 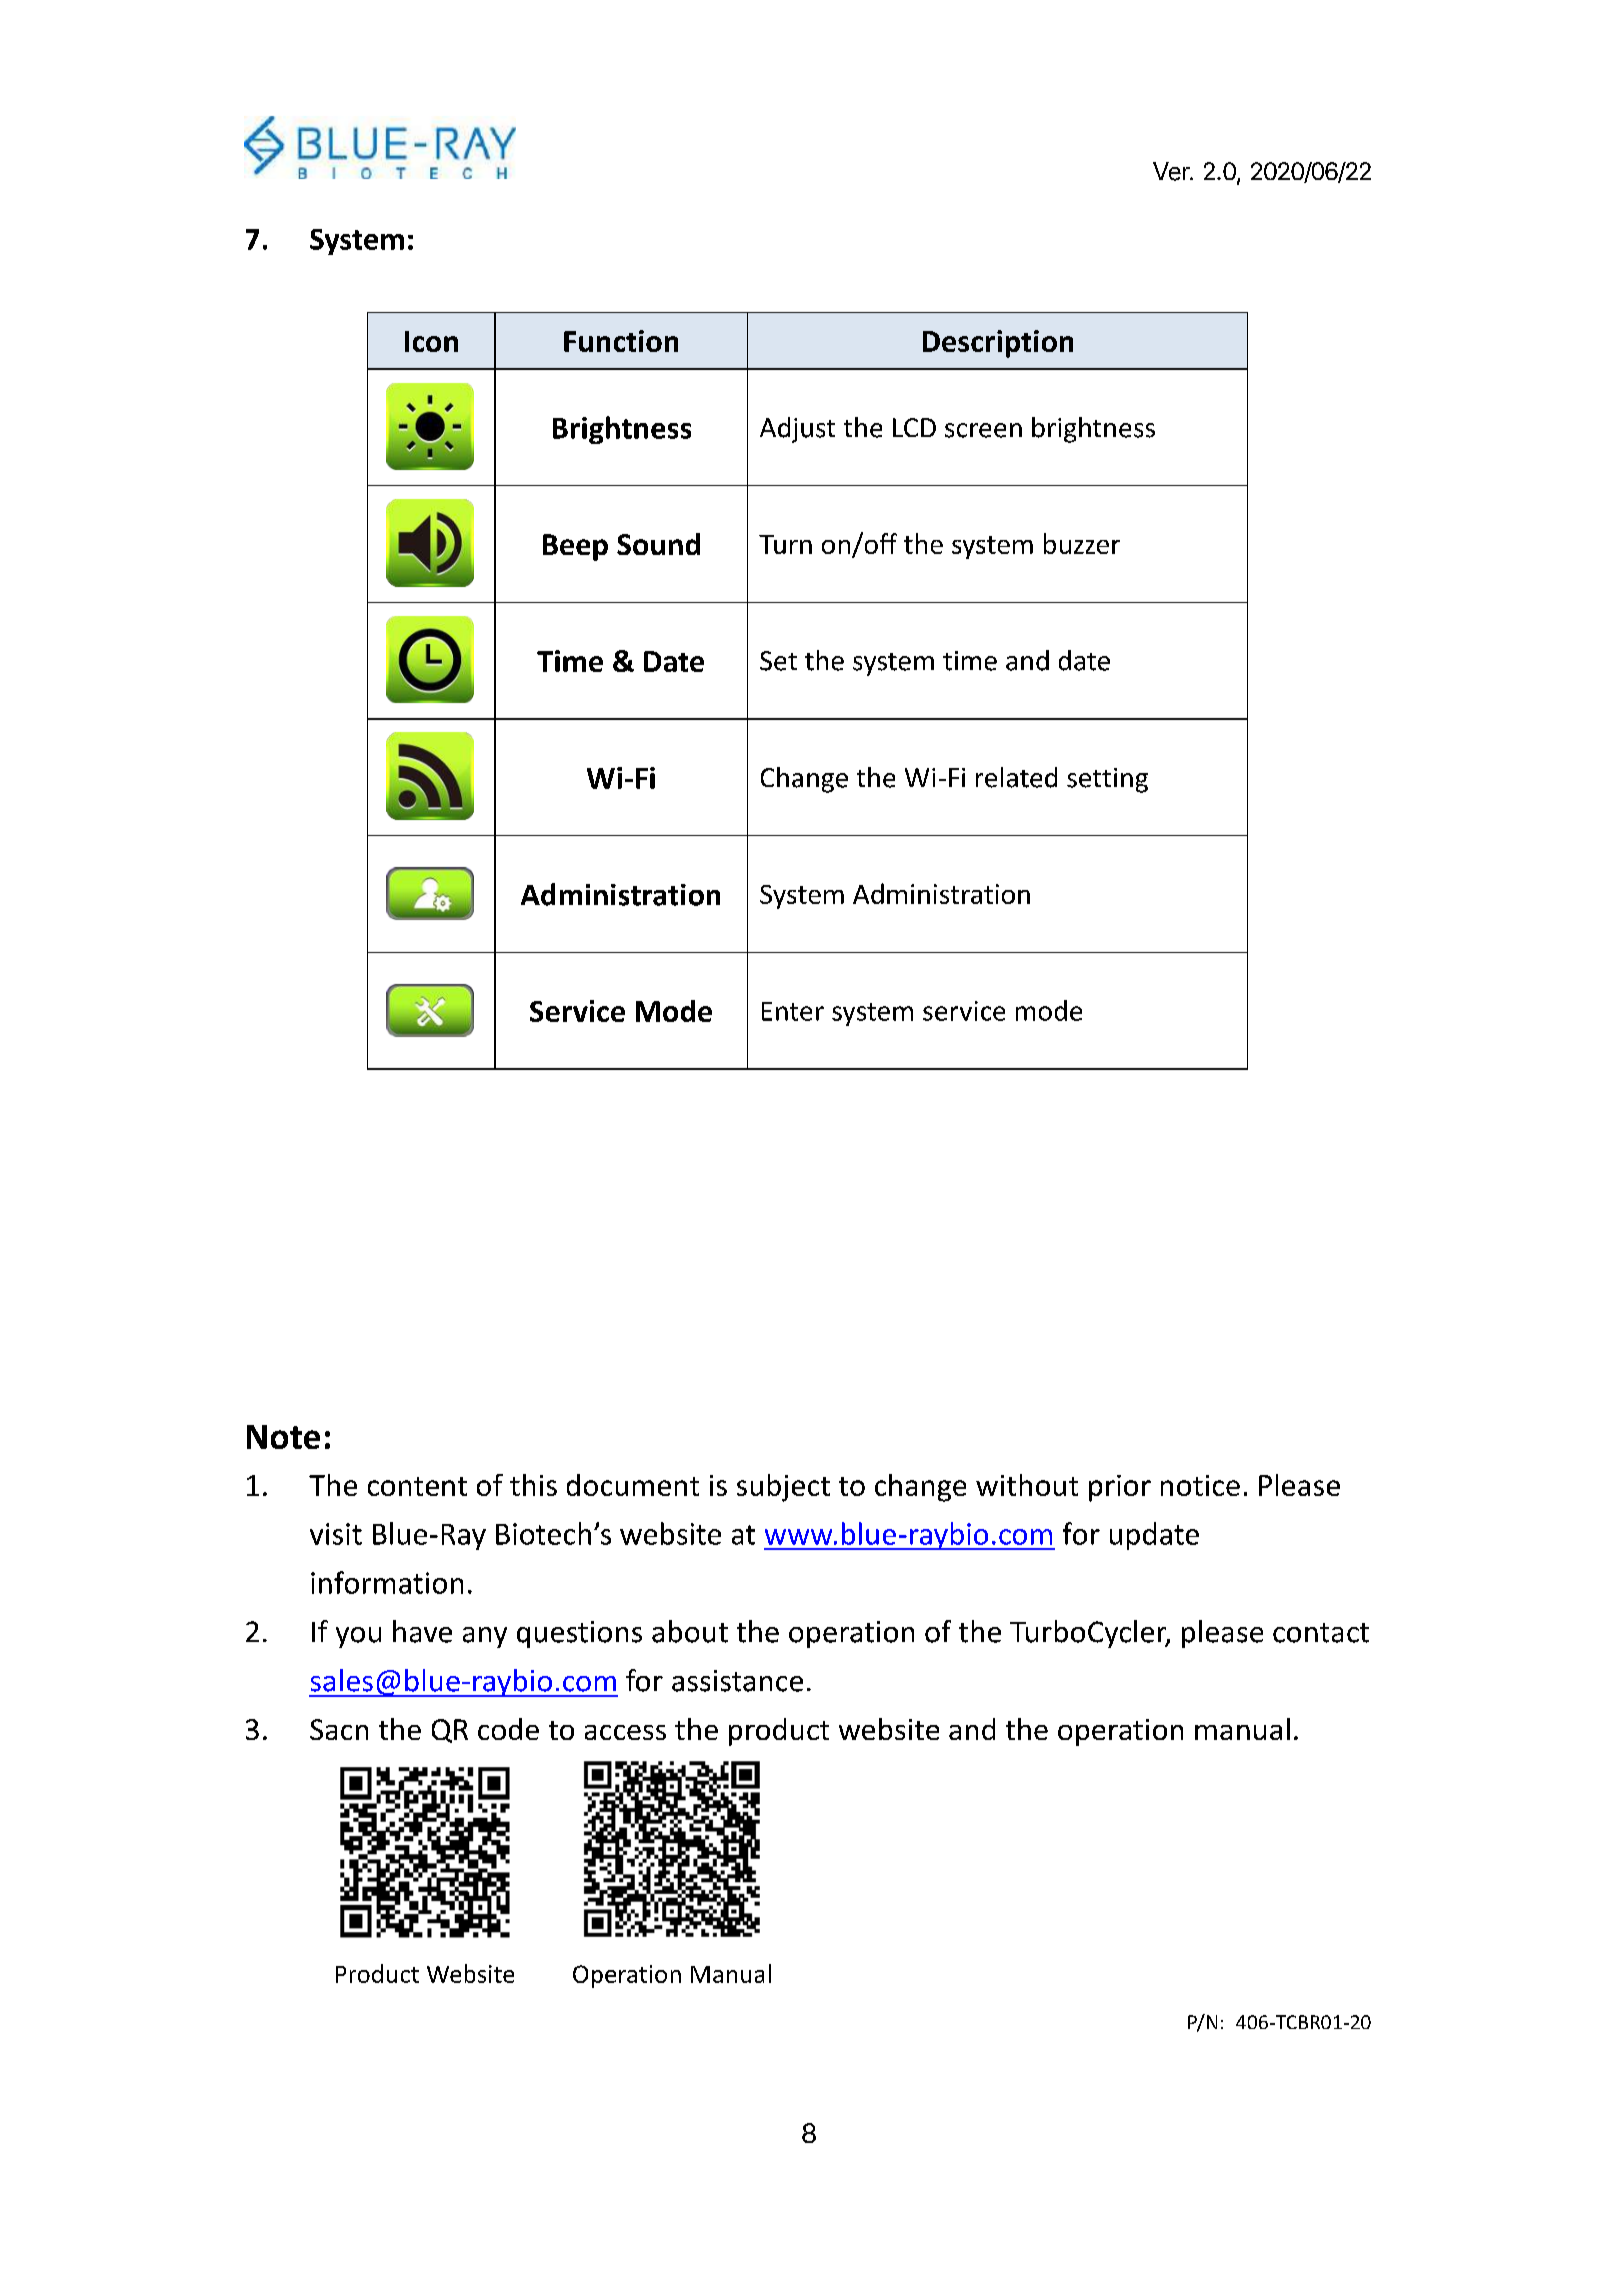 What do you see at coordinates (431, 341) in the page?
I see `Icon` at bounding box center [431, 341].
